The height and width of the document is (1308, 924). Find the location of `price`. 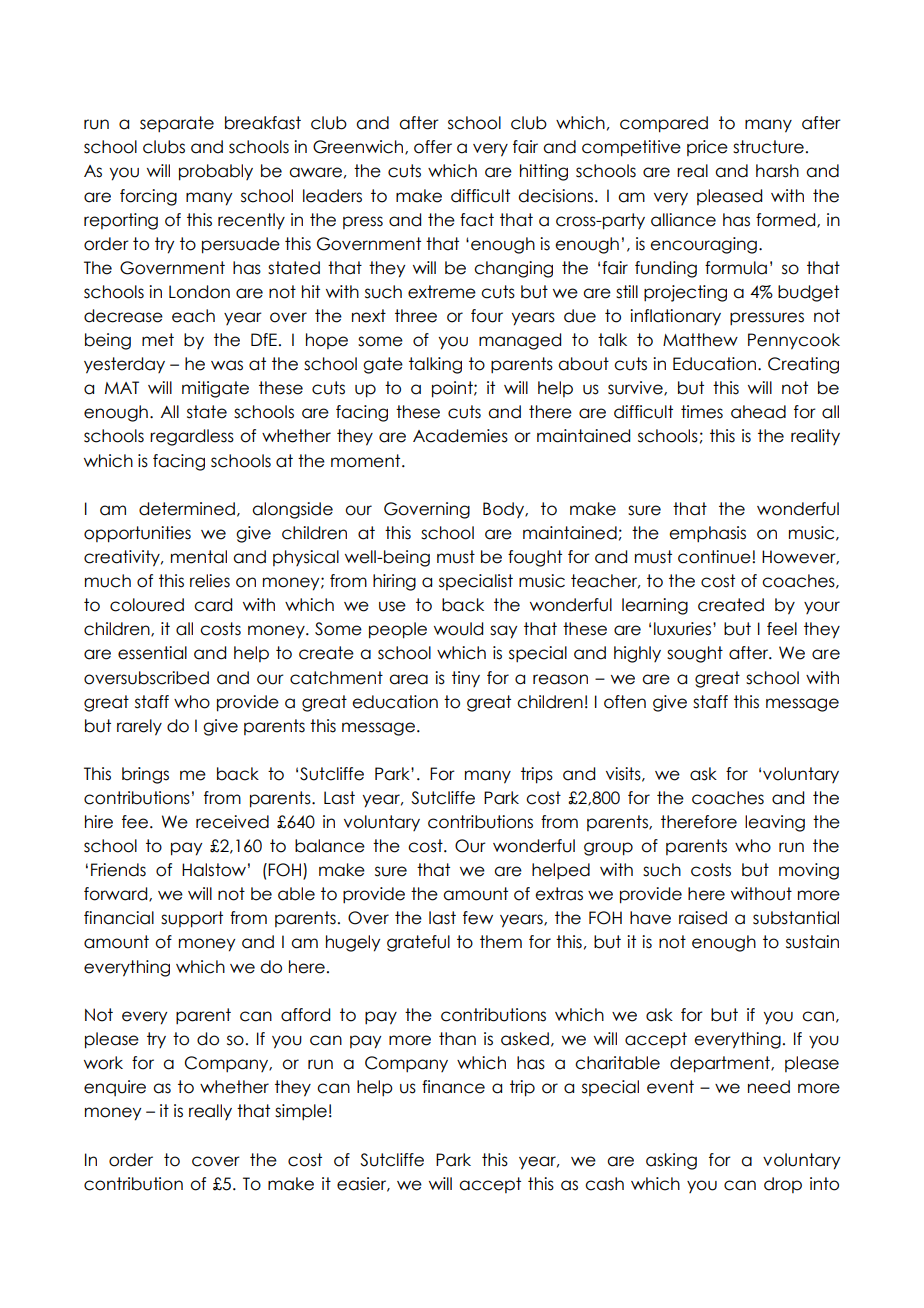

price is located at coordinates (707, 148).
